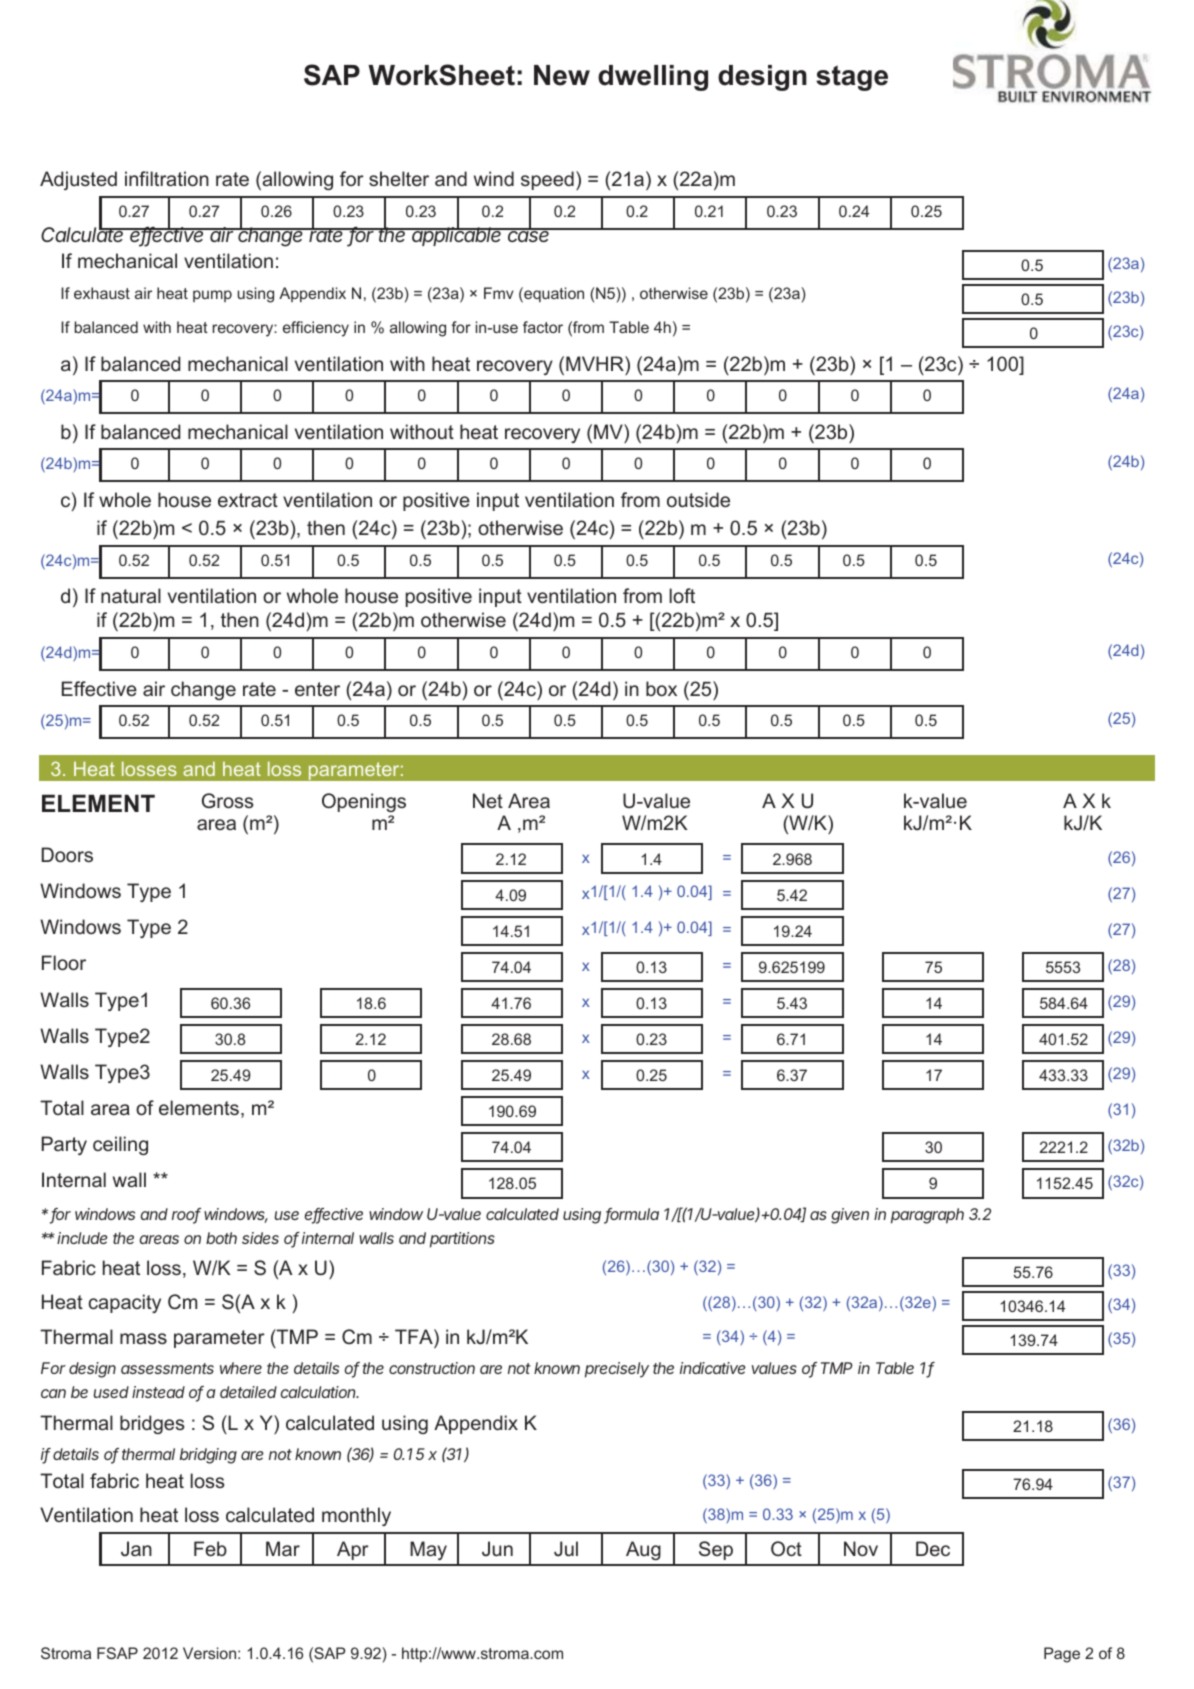  Describe the element at coordinates (682, 595) in the page. I see `loft` at that location.
